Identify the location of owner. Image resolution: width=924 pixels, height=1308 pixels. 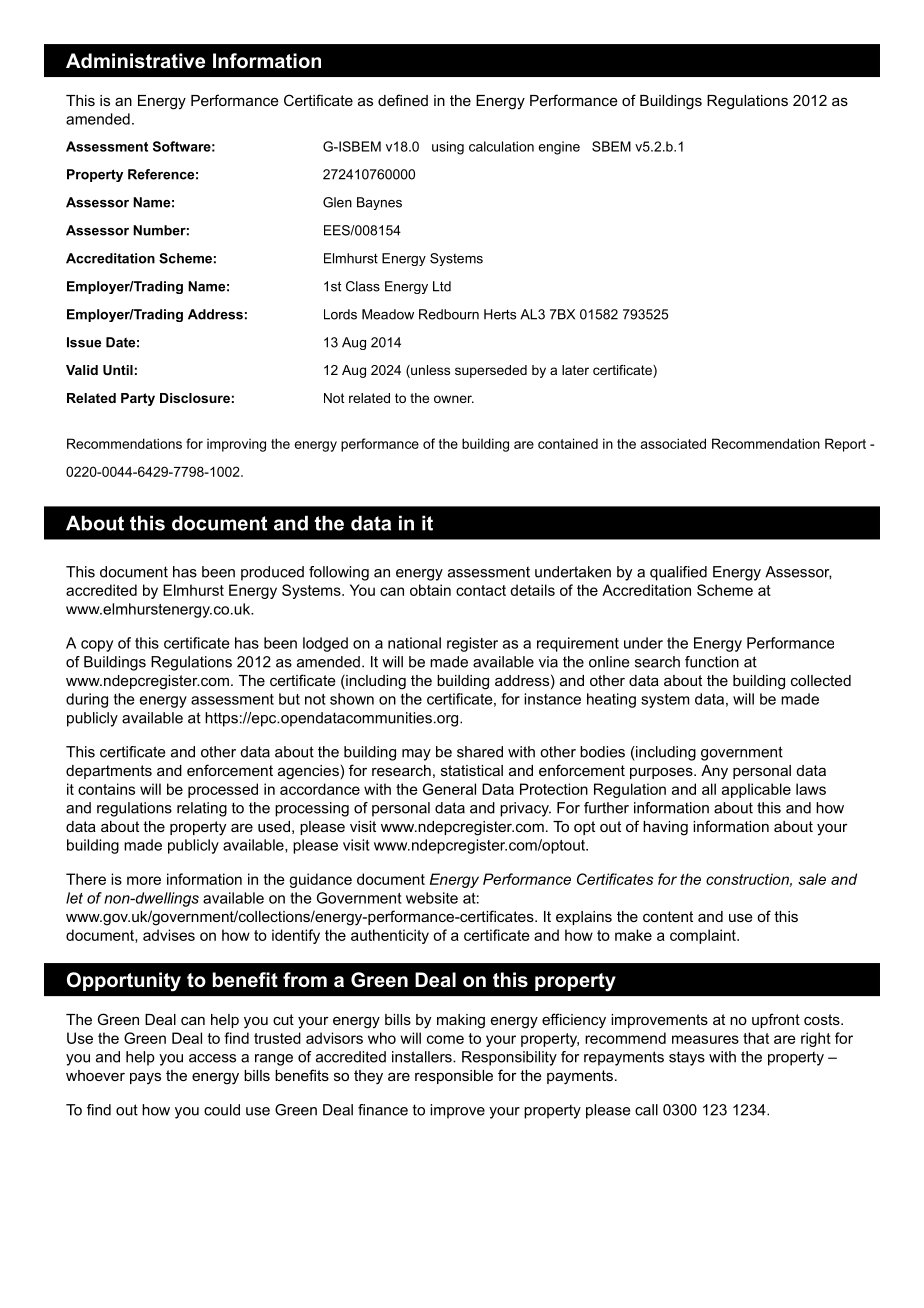
(454, 399).
